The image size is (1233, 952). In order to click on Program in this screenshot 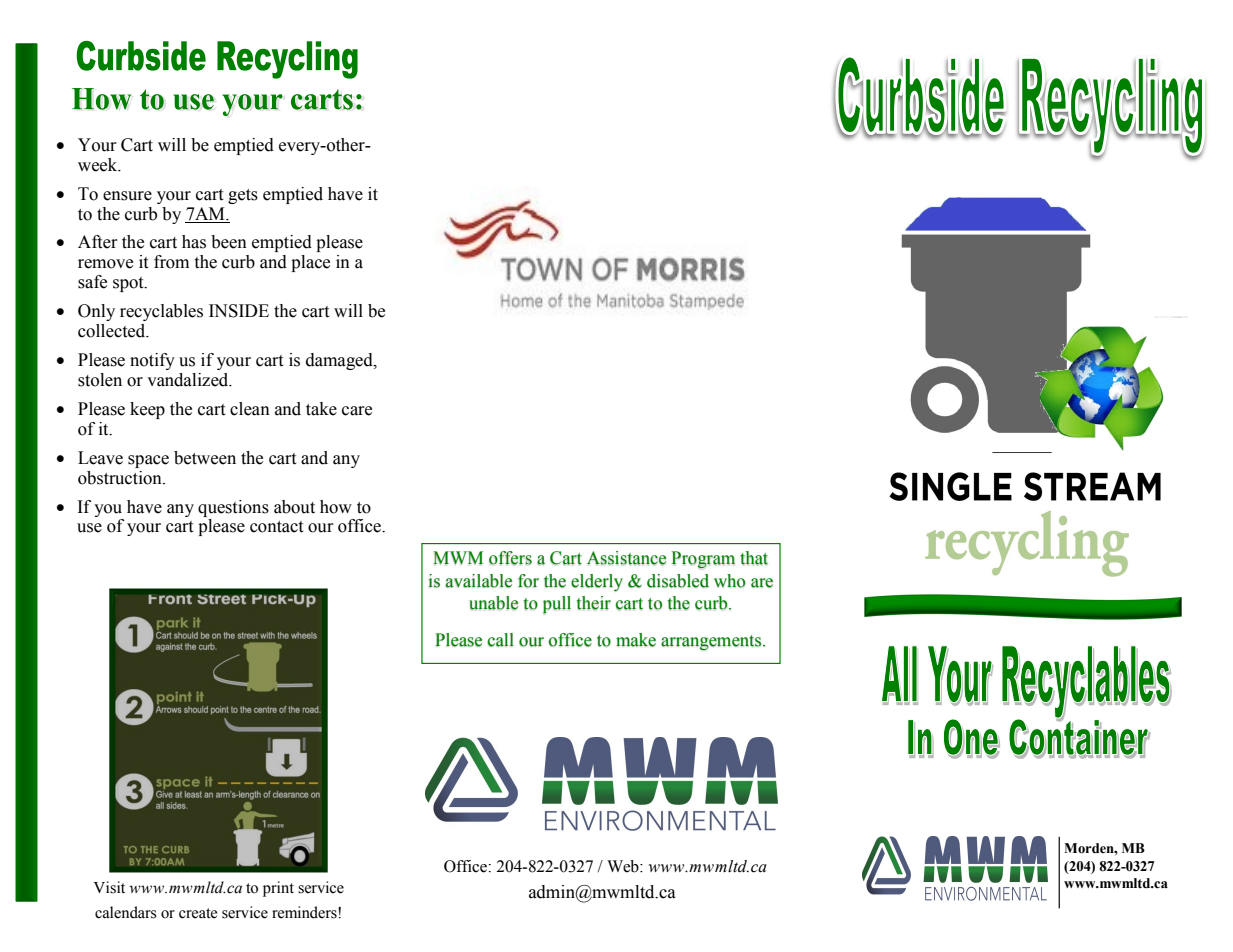, I will do `click(703, 559)`.
